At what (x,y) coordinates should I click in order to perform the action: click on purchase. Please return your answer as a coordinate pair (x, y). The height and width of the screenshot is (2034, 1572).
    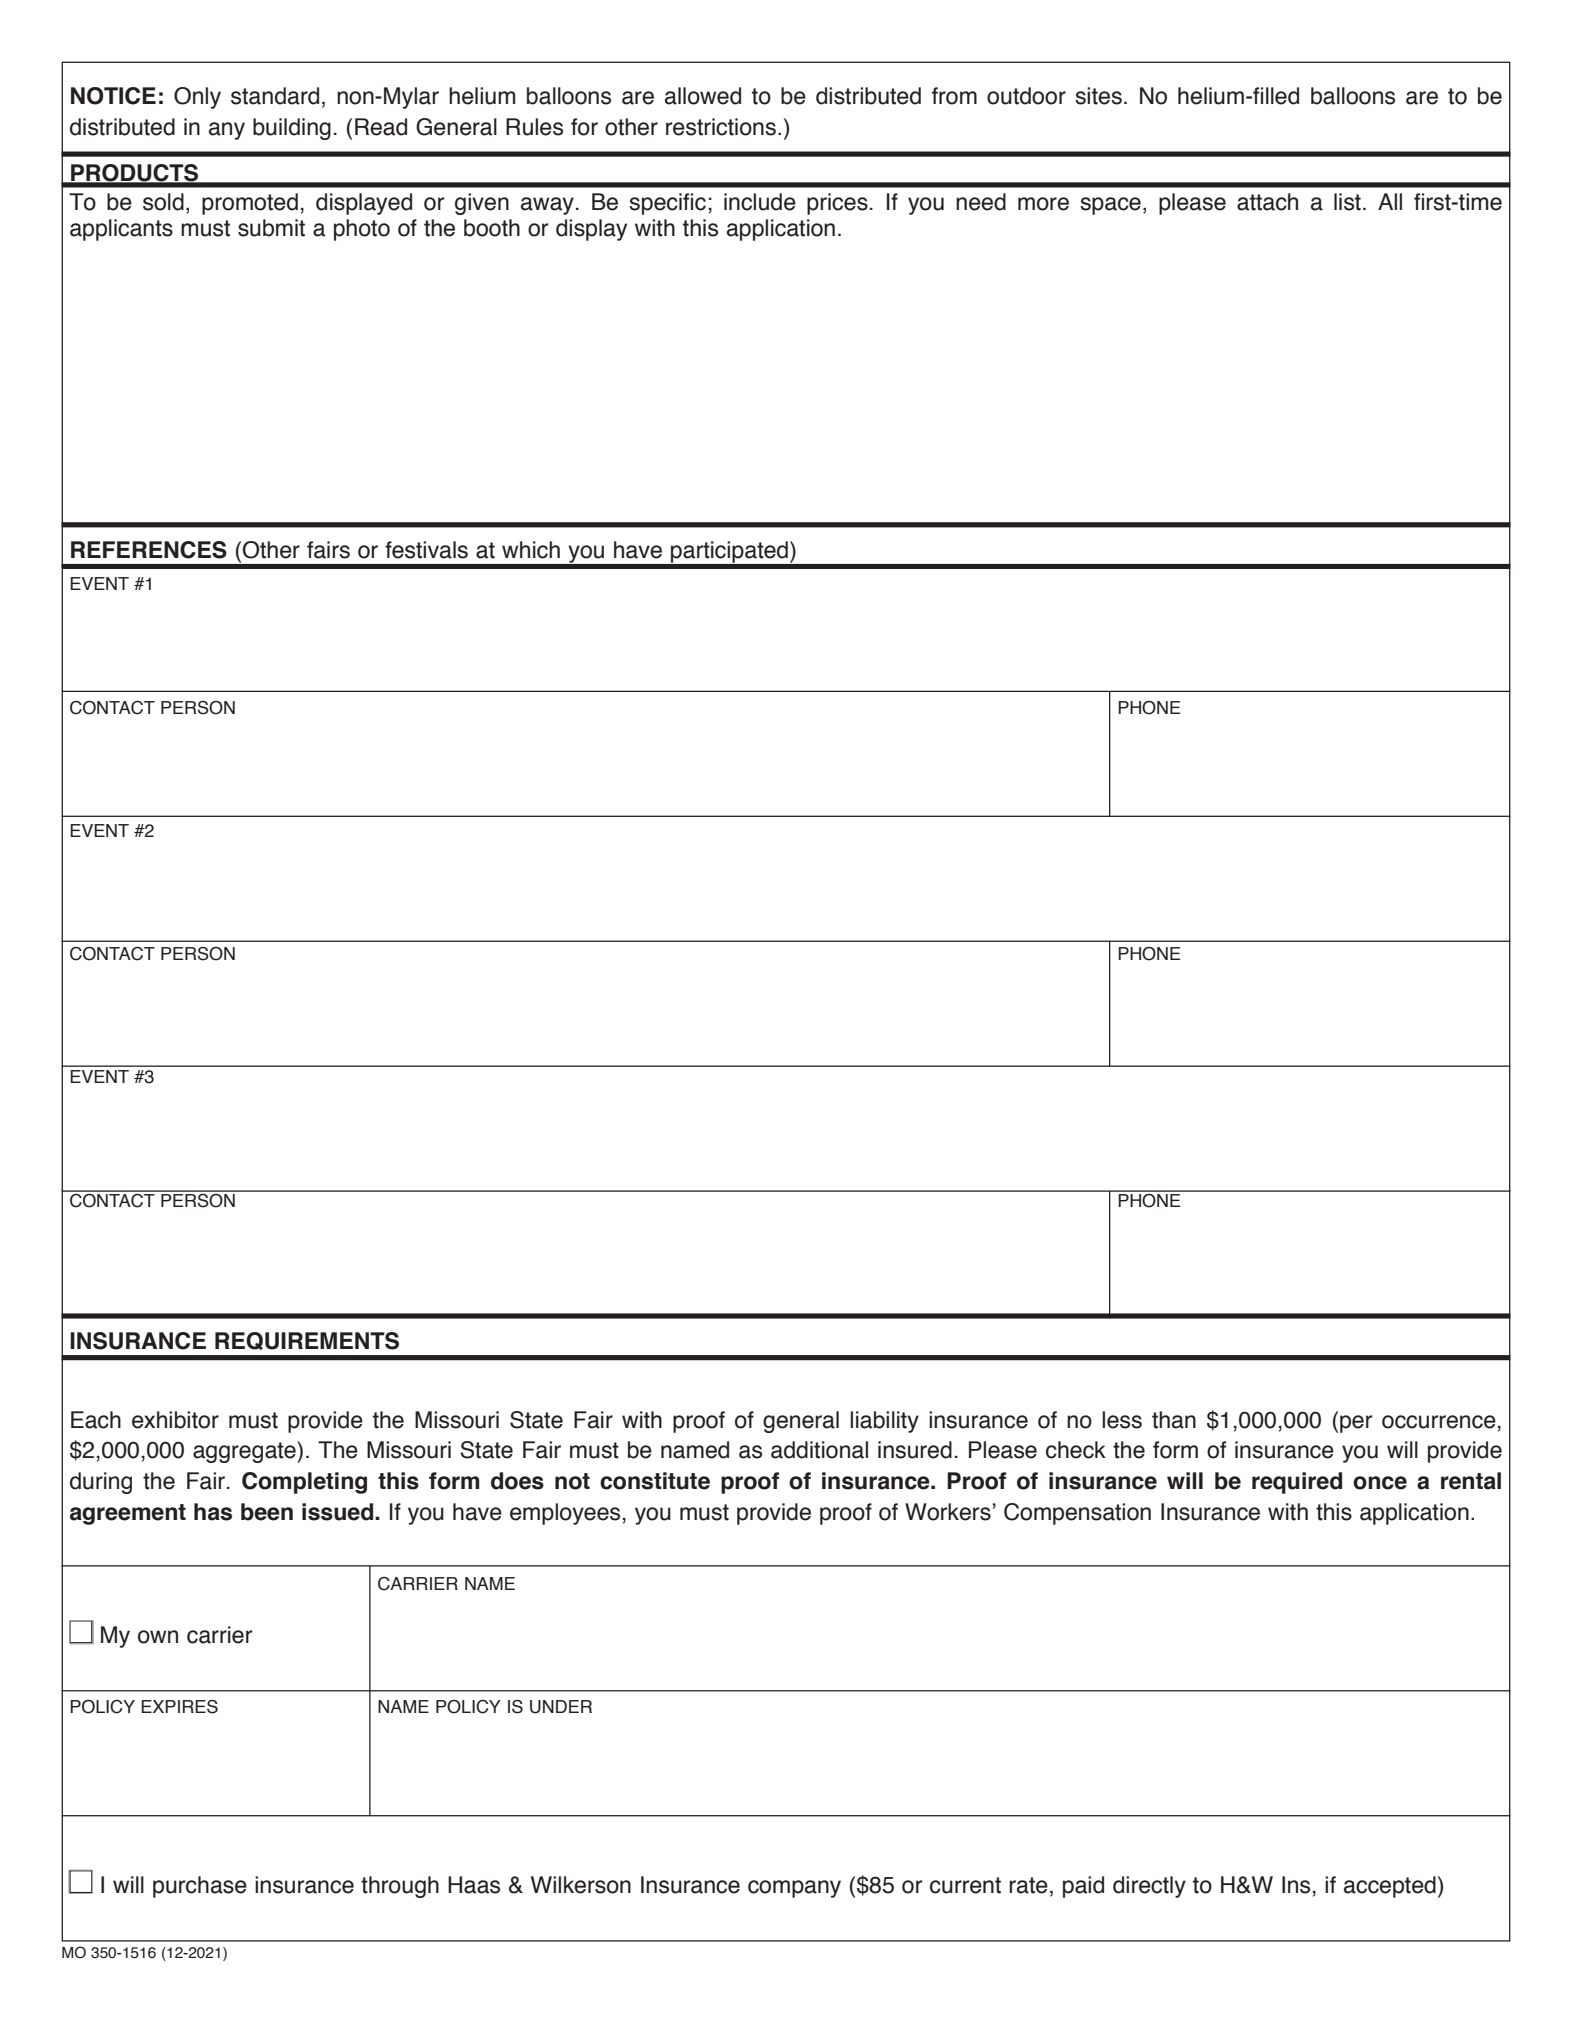
    Looking at the image, I should click on (200, 1887).
